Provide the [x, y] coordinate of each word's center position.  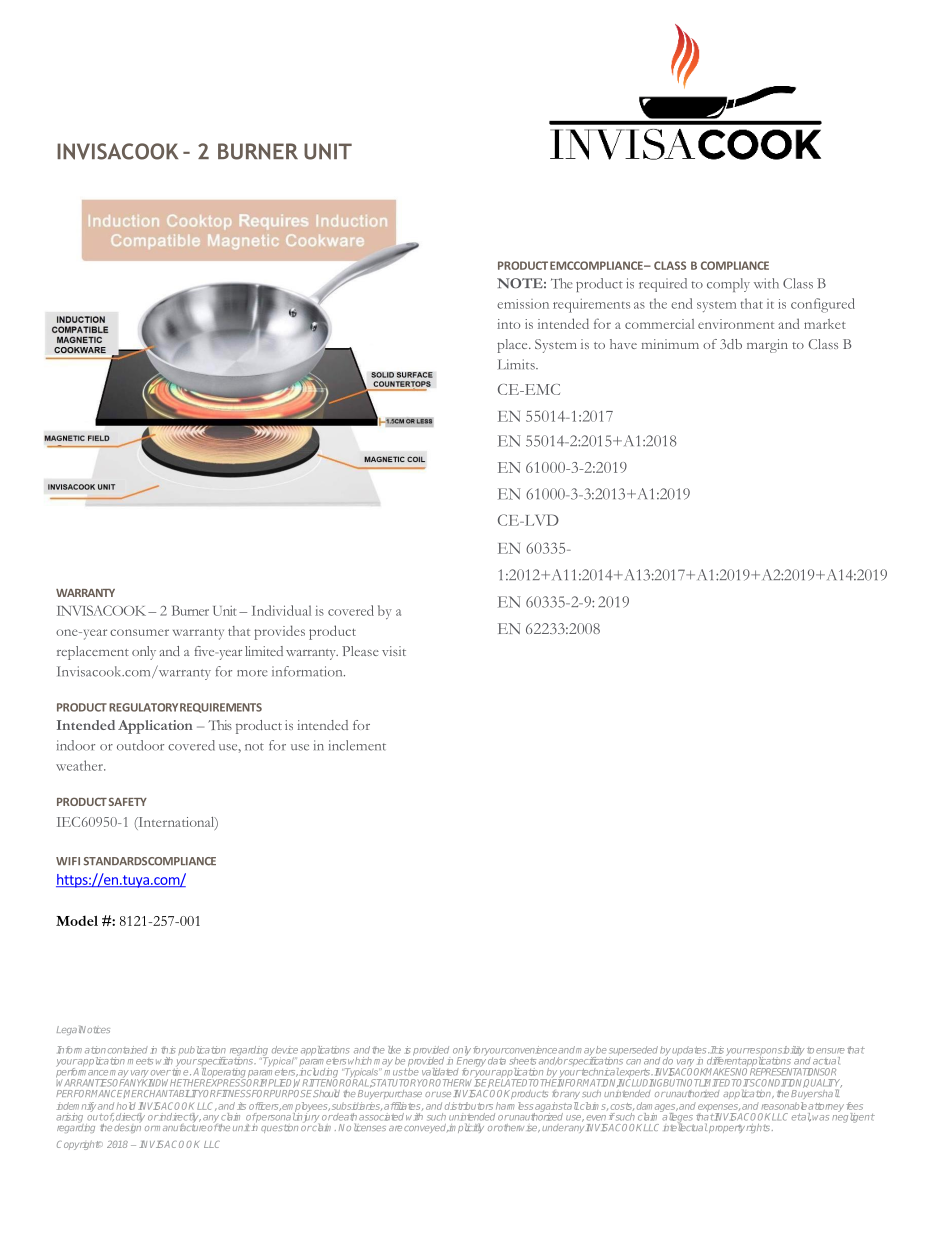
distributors [469, 1106]
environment [736, 324]
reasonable [784, 1106]
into [508, 324]
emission [523, 304]
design [127, 1127]
